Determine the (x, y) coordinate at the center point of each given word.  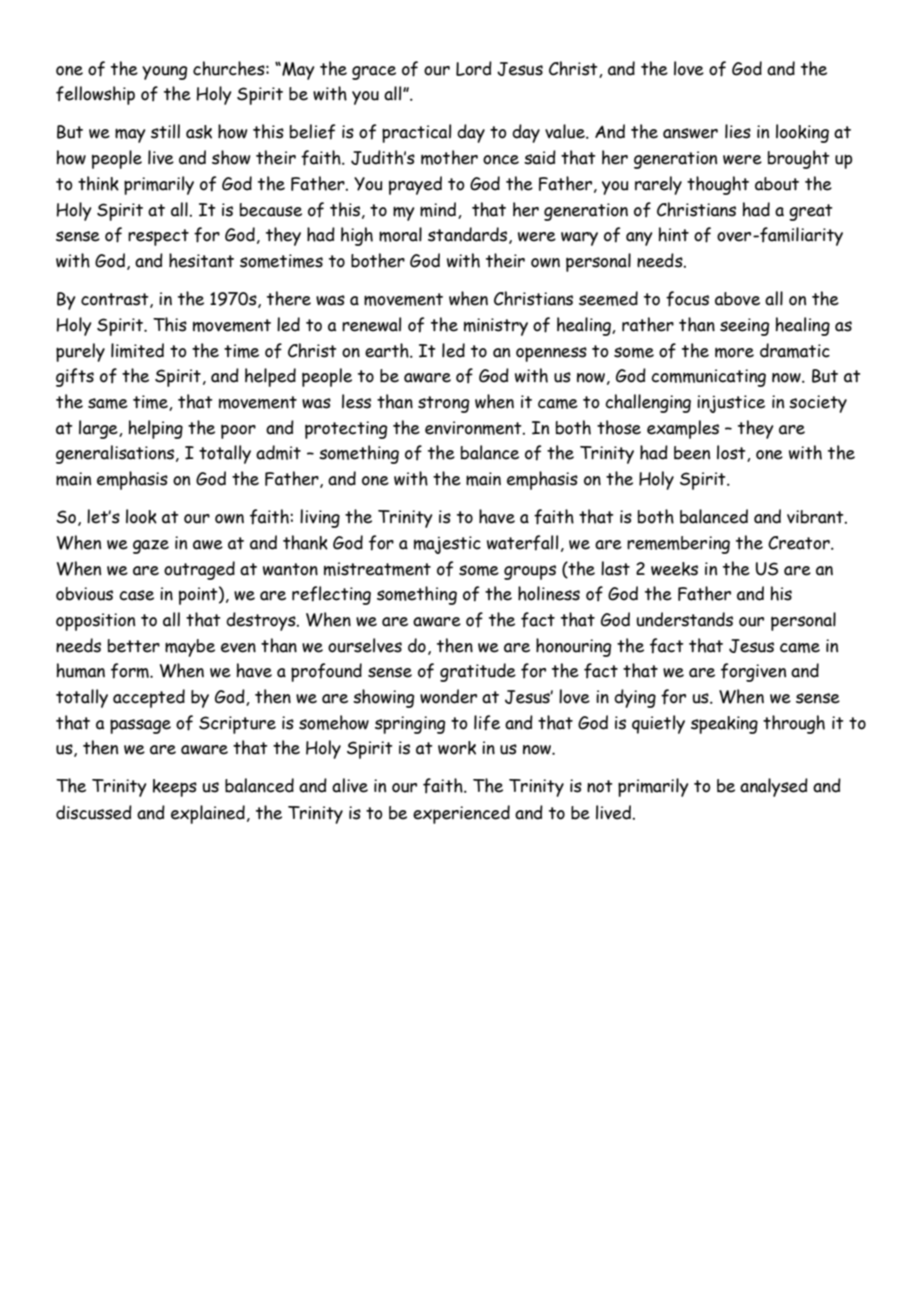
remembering (678, 545)
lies (738, 131)
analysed (774, 787)
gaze (151, 547)
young (164, 73)
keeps (175, 788)
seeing (744, 327)
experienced (461, 814)
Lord (474, 68)
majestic (447, 545)
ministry (496, 327)
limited (137, 350)
